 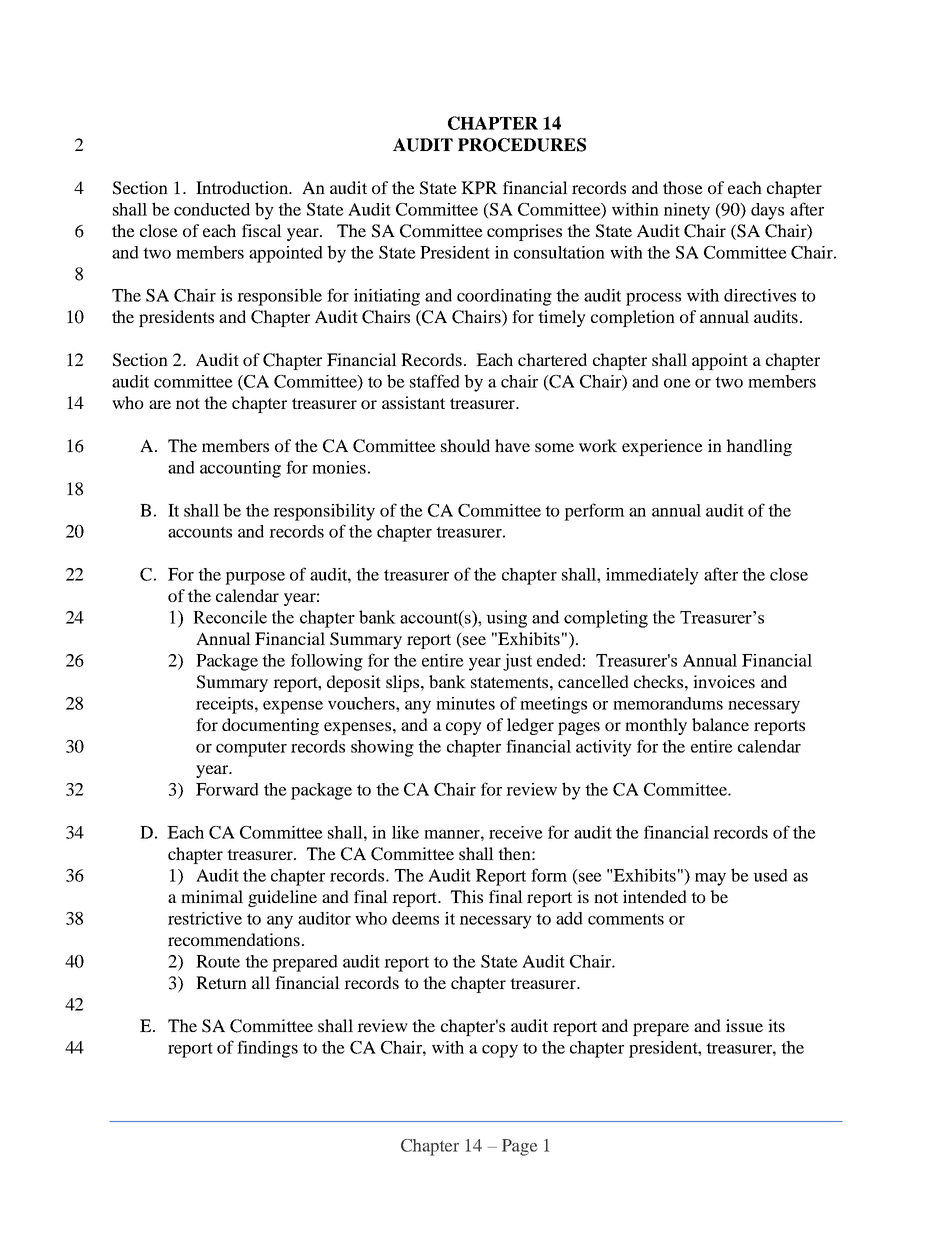 I want to click on one, so click(x=677, y=383).
